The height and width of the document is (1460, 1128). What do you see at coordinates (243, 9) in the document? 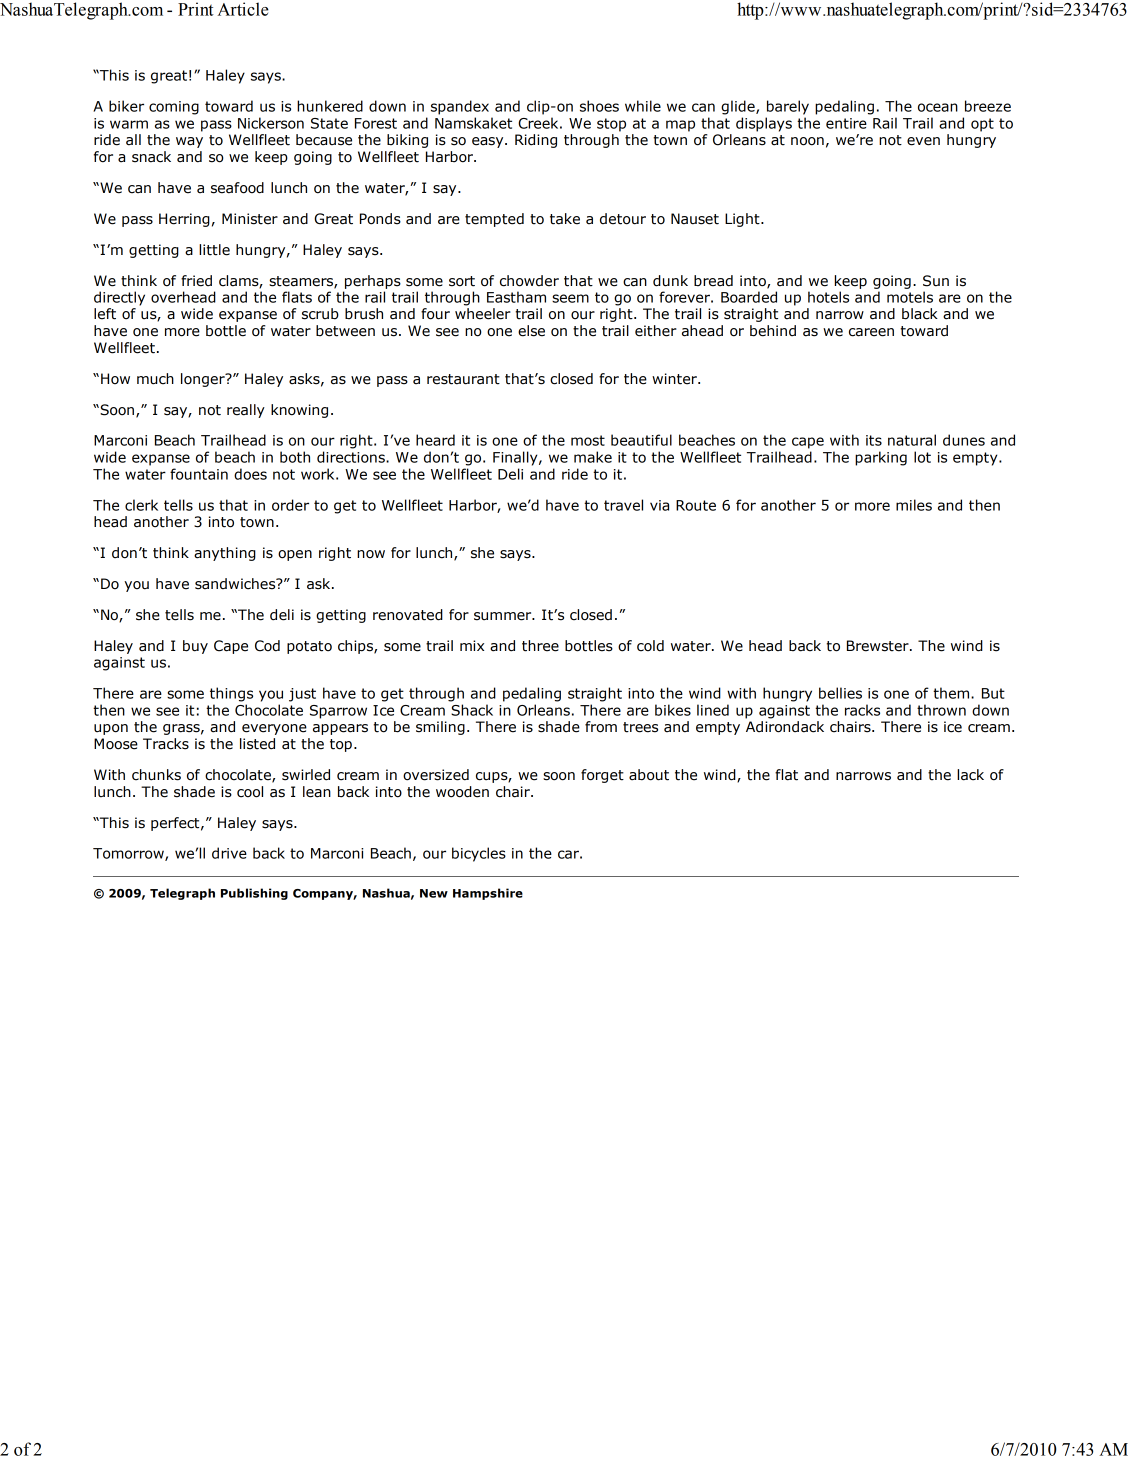
I see `Article` at bounding box center [243, 9].
